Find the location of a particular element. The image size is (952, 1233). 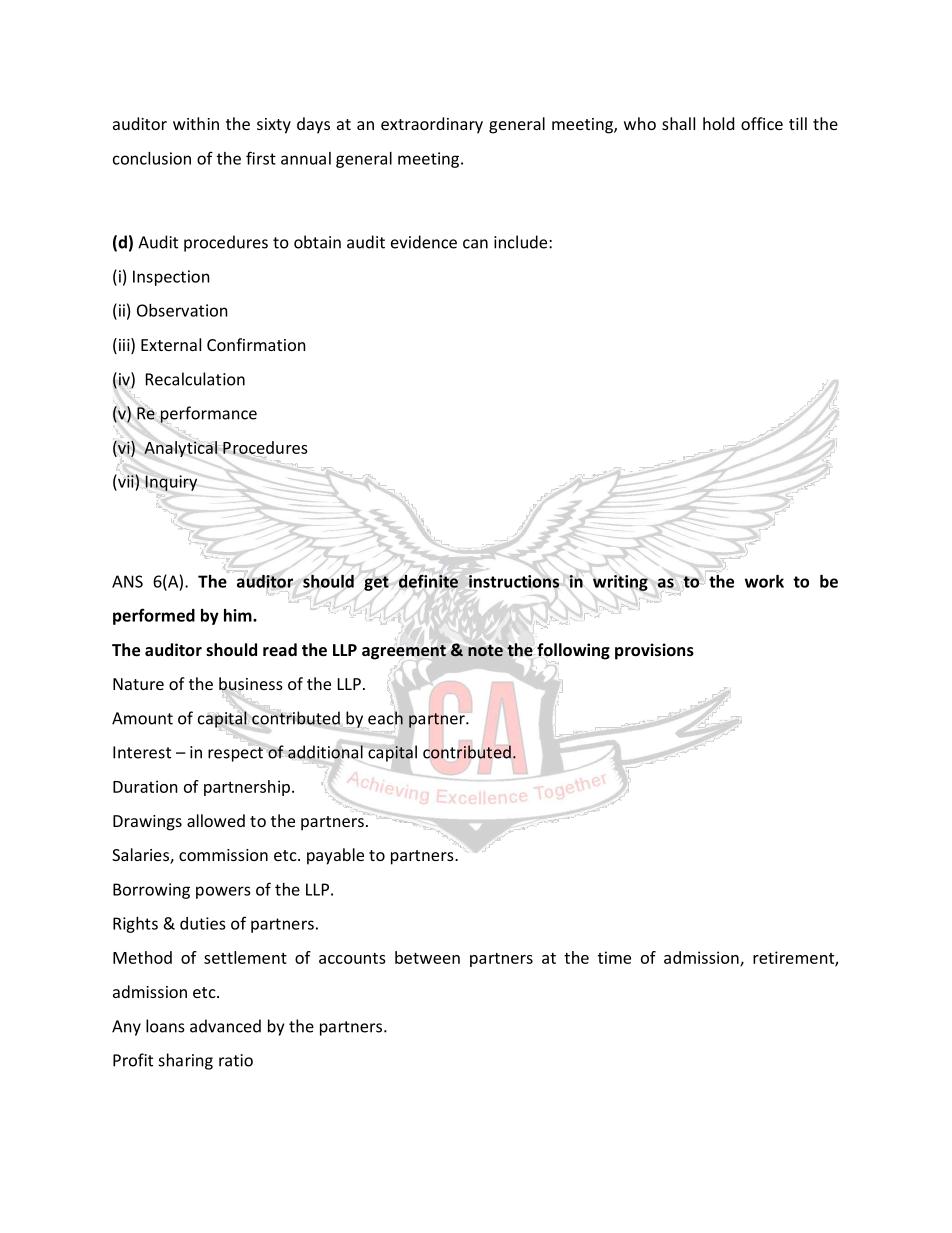

extraordinary is located at coordinates (432, 125).
